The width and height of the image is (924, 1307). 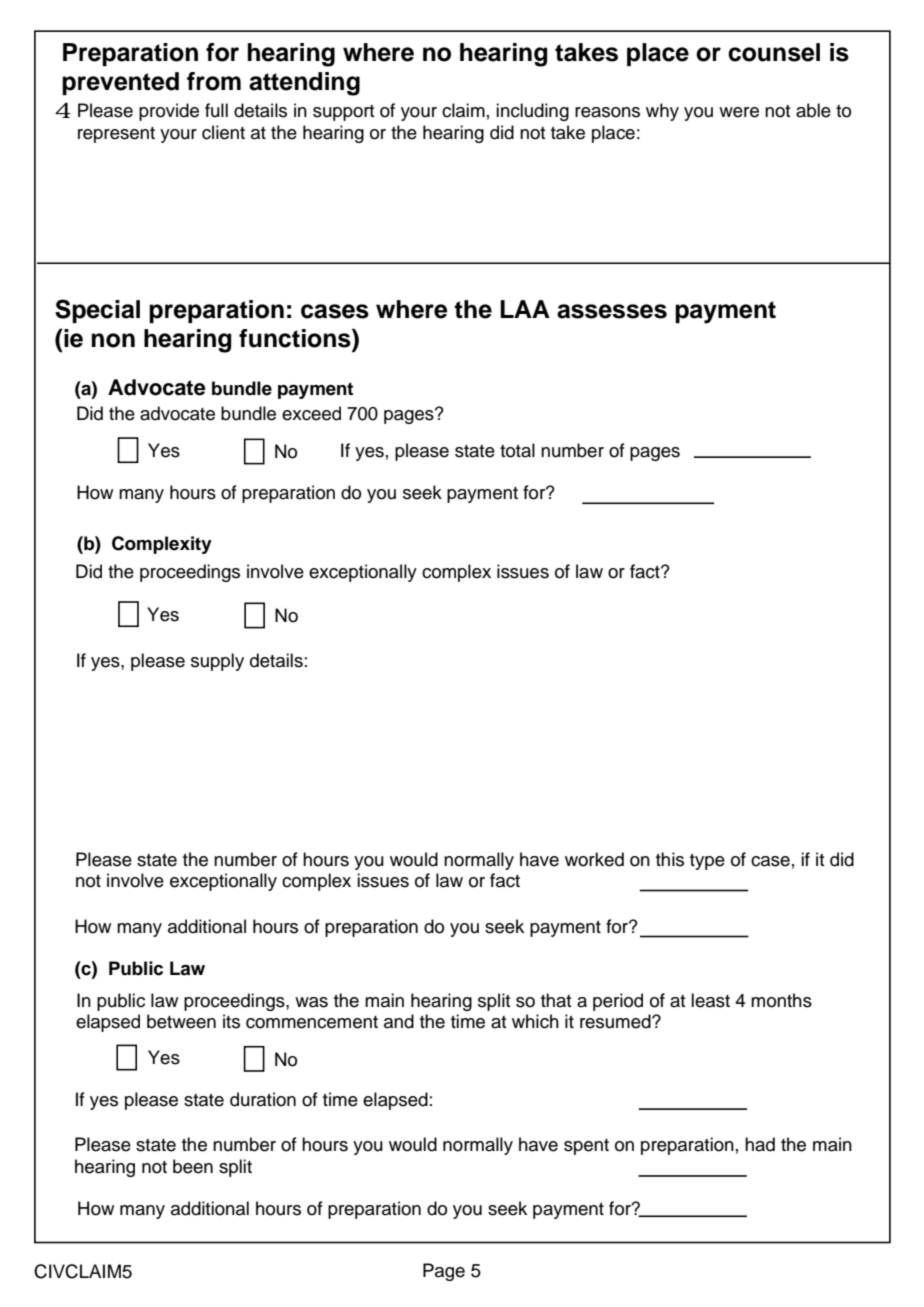 I want to click on total, so click(x=517, y=450).
